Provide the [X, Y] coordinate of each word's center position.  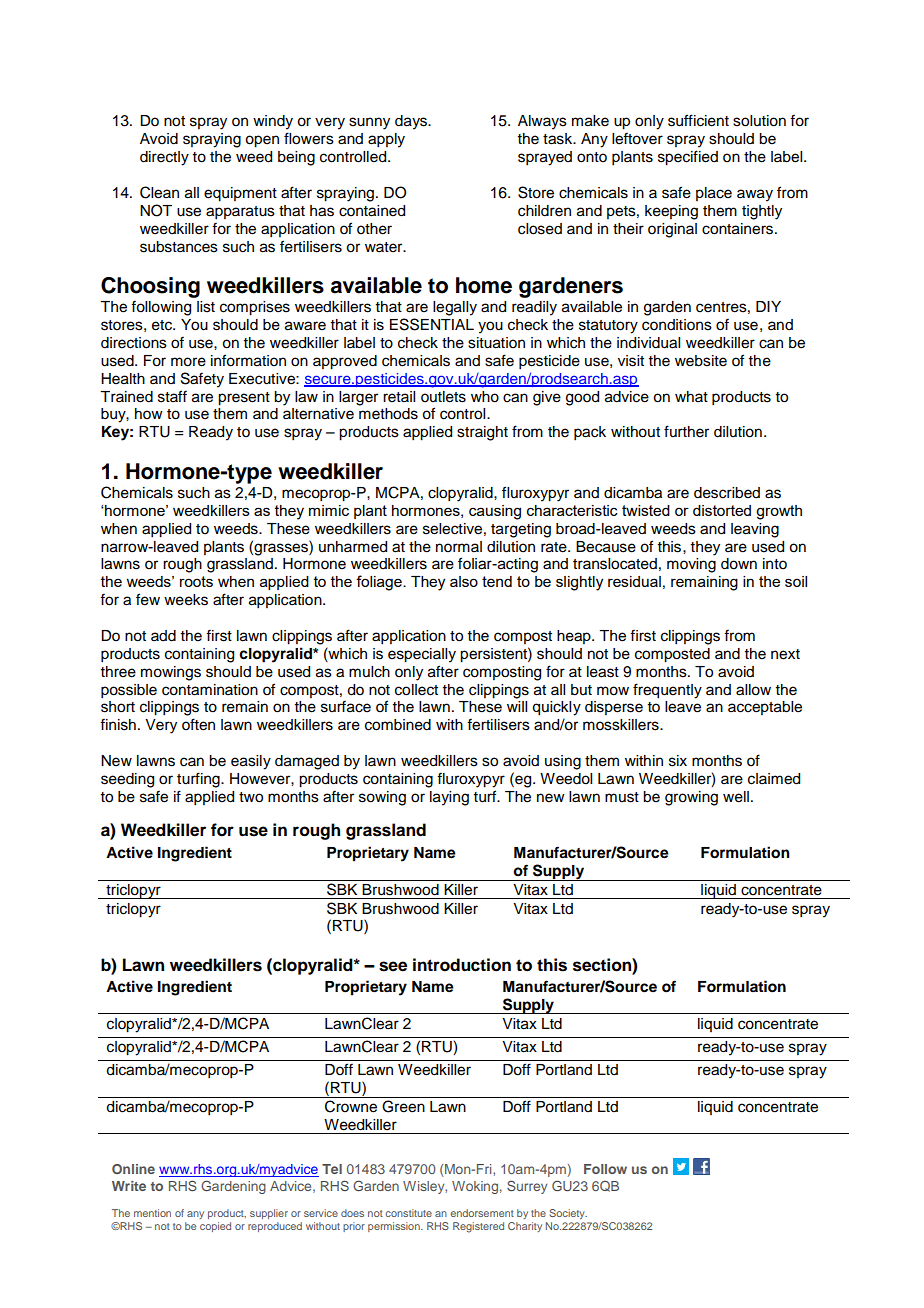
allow [753, 690]
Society [568, 1214]
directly [164, 158]
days [412, 122]
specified [688, 158]
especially [422, 655]
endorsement [482, 1213]
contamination [210, 690]
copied [215, 1227]
